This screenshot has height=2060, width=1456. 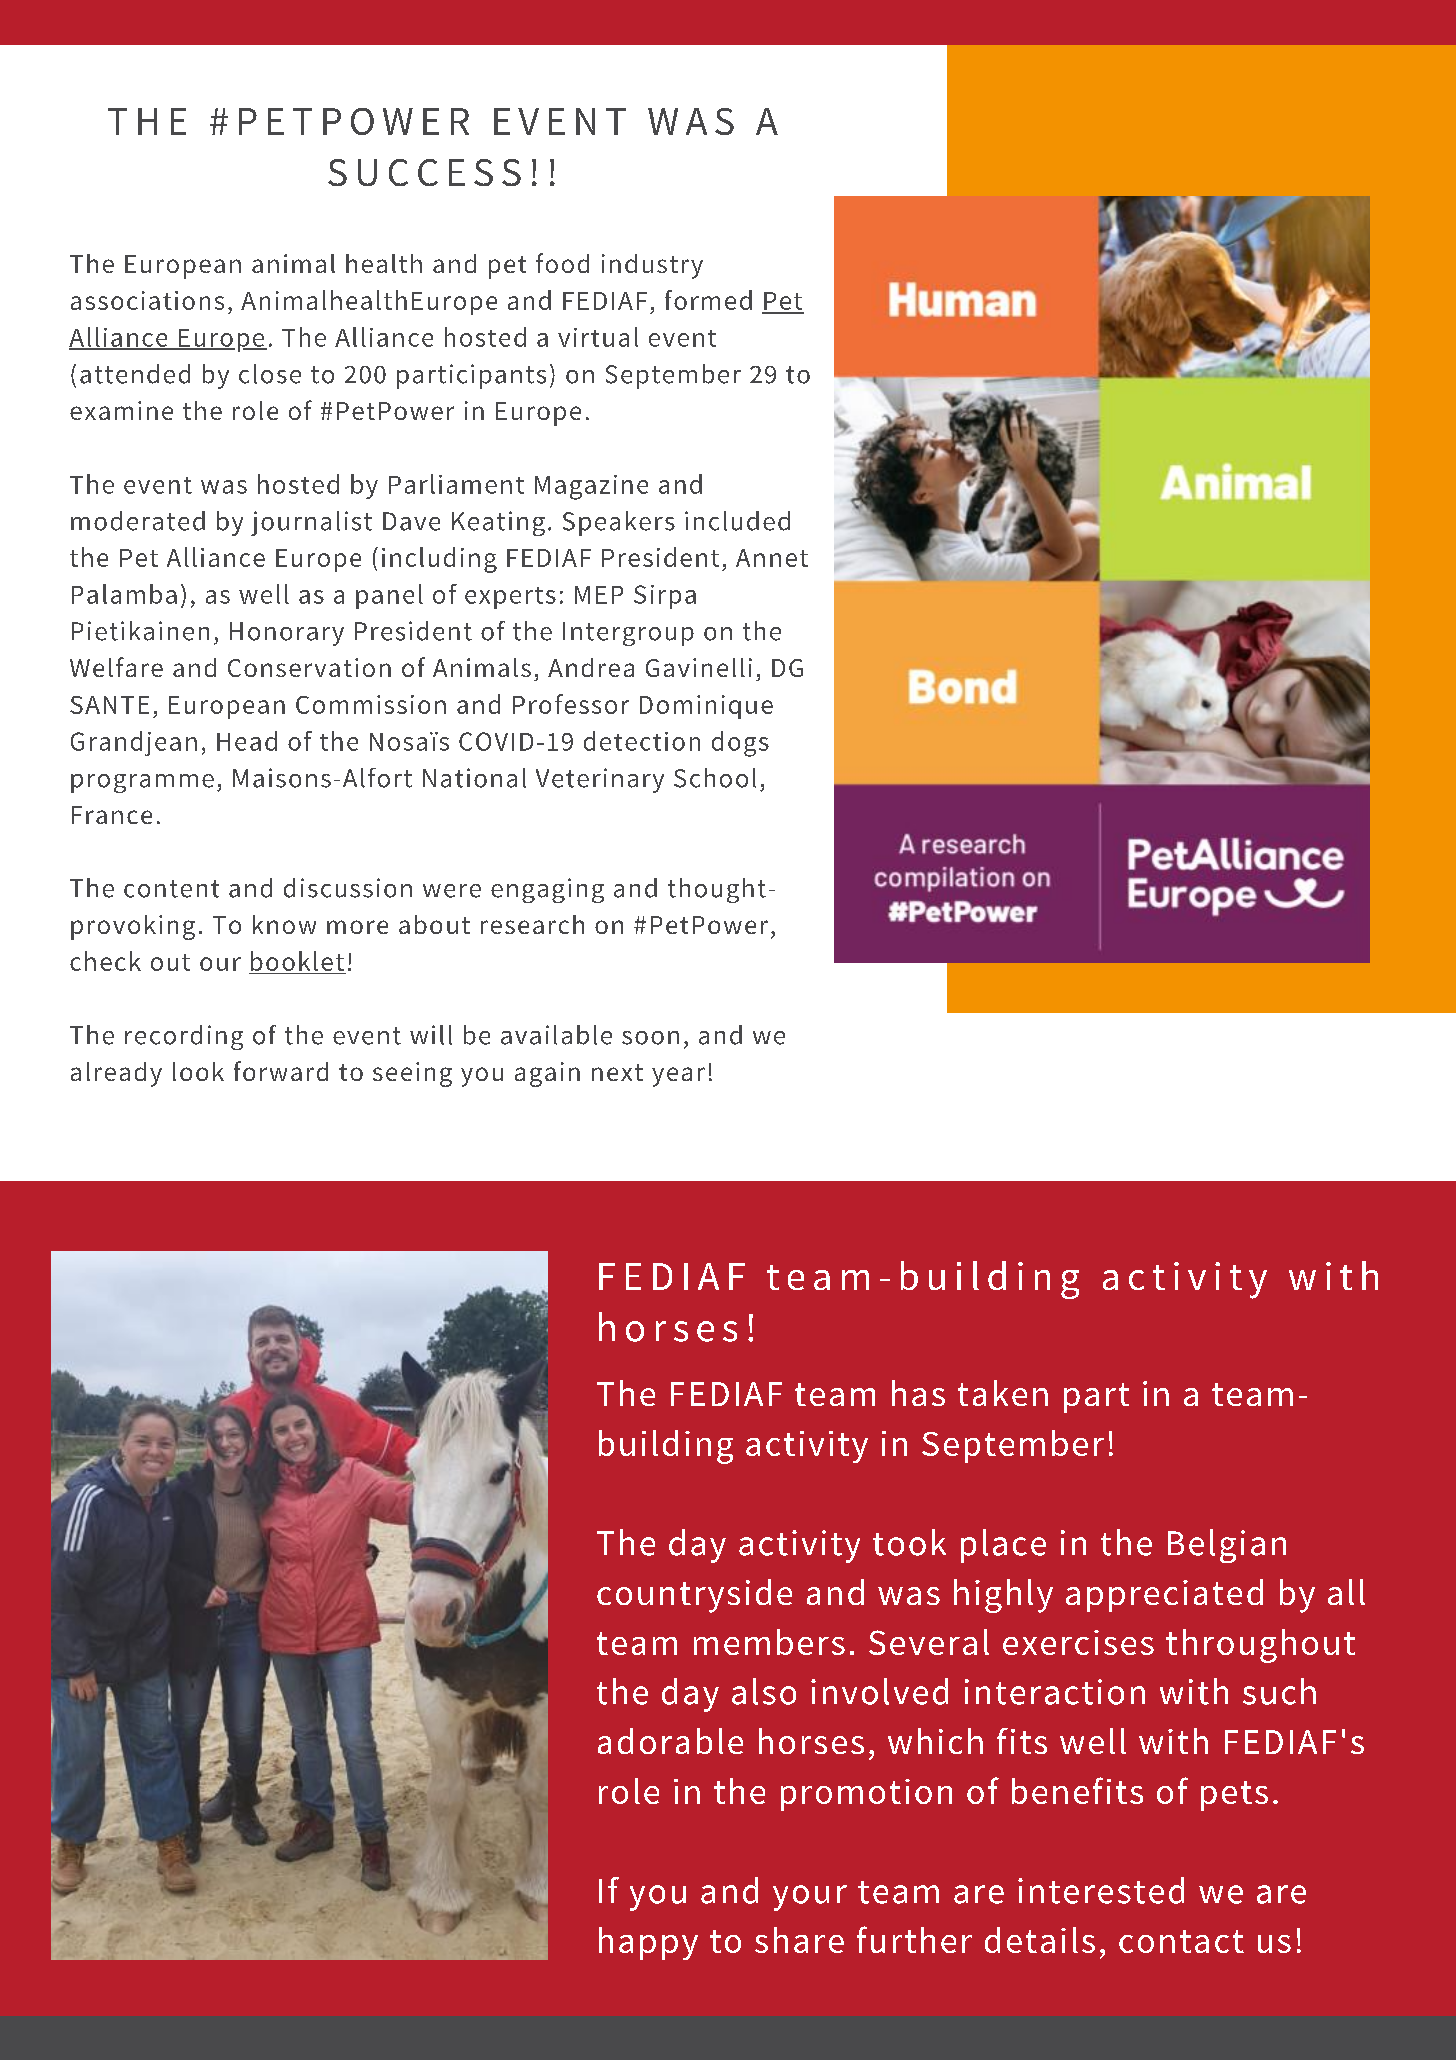 What do you see at coordinates (652, 266) in the screenshot?
I see `industry` at bounding box center [652, 266].
